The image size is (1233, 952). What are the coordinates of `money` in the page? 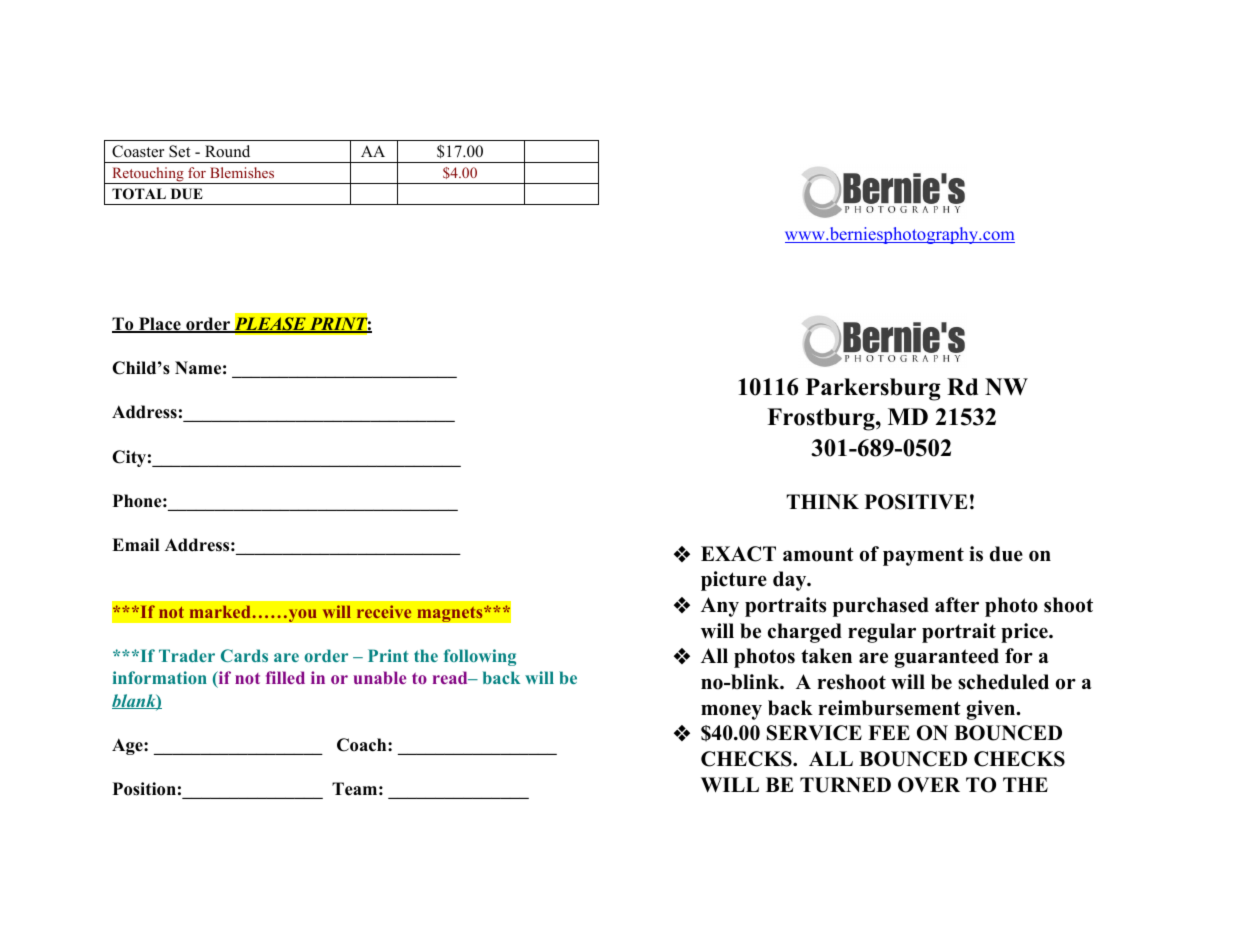 It's located at (731, 712).
